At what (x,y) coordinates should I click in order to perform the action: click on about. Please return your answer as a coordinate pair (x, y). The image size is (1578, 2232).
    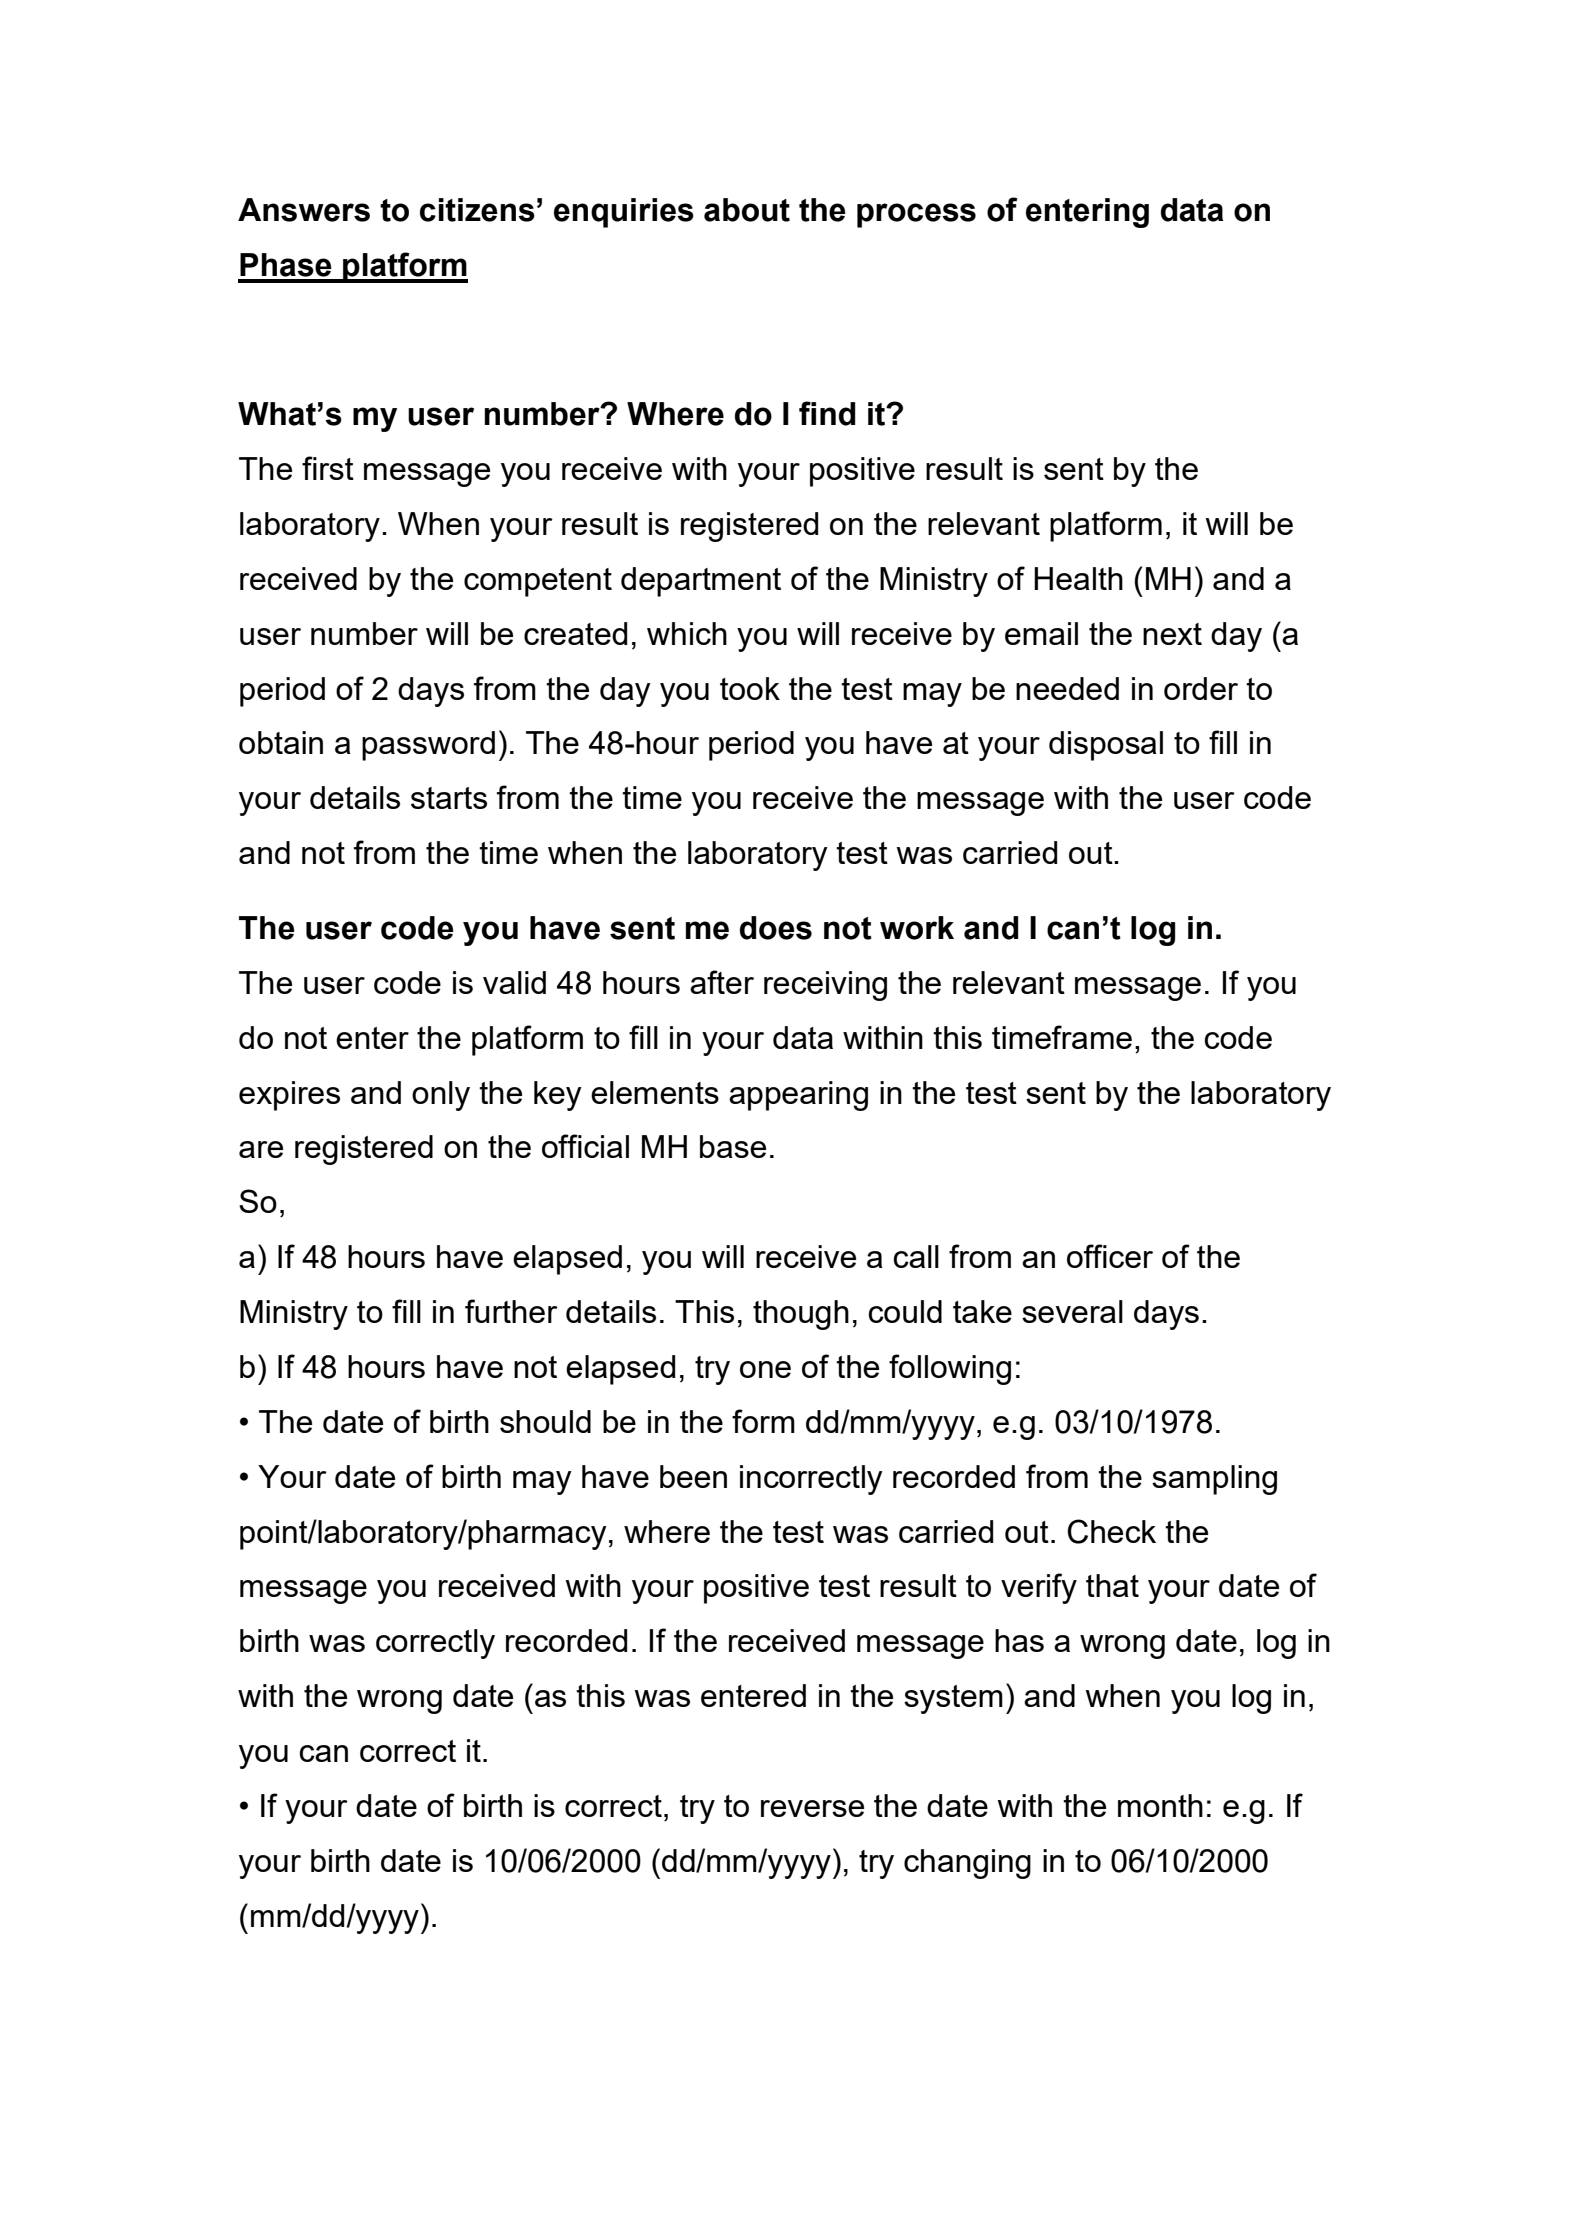
    Looking at the image, I should click on (747, 210).
